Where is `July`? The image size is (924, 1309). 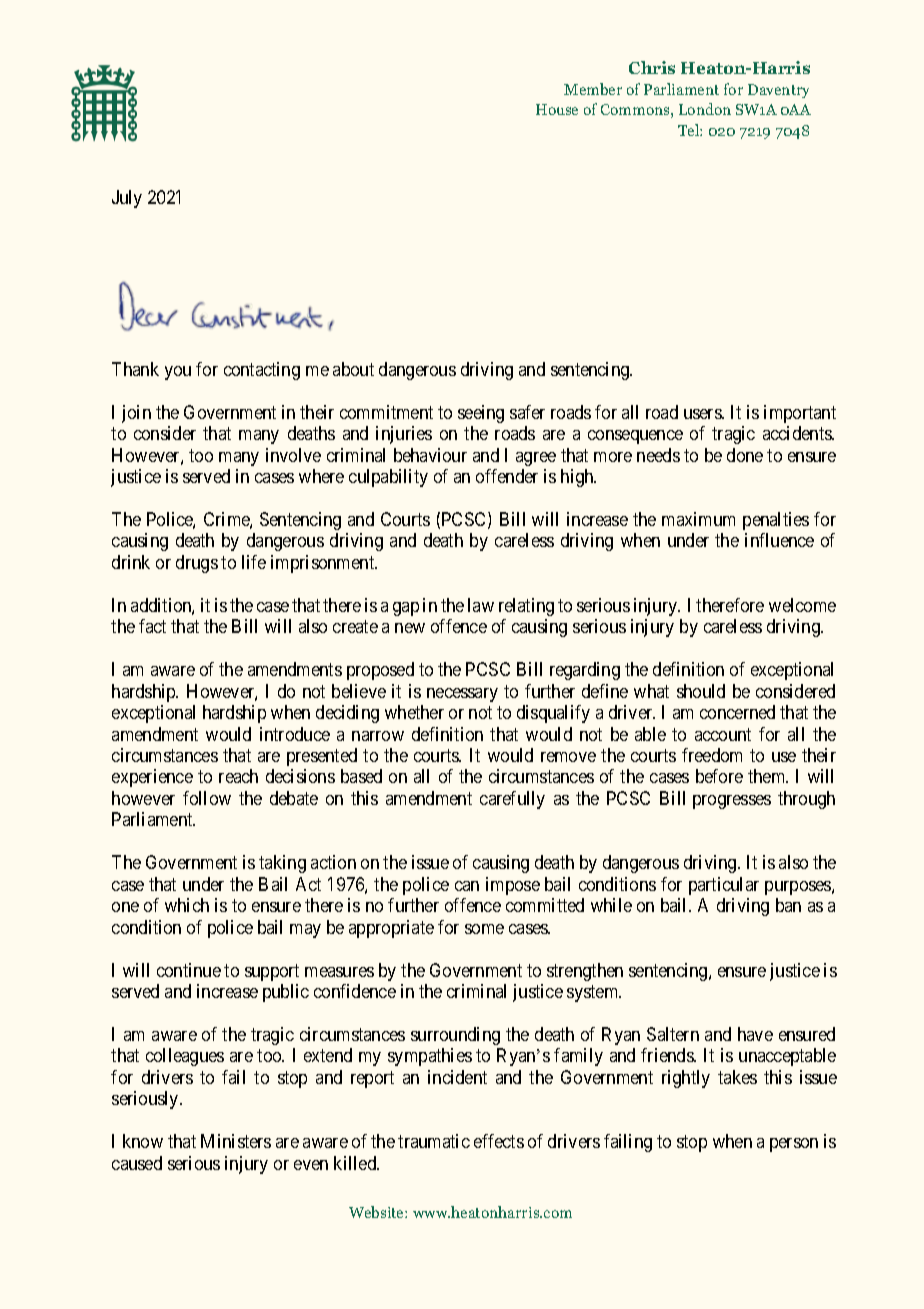 July is located at coordinates (127, 199).
